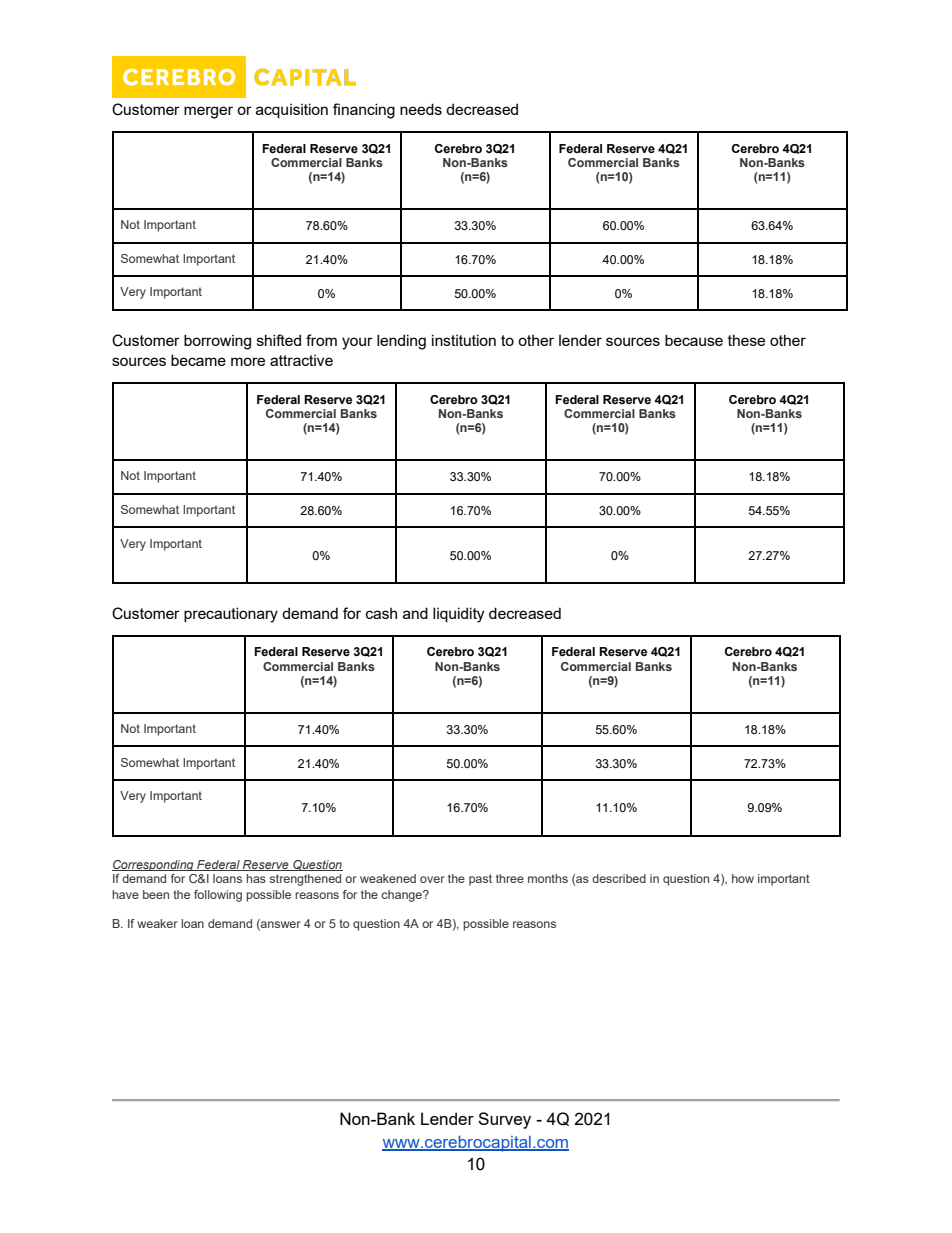  What do you see at coordinates (208, 112) in the document?
I see `merger` at bounding box center [208, 112].
